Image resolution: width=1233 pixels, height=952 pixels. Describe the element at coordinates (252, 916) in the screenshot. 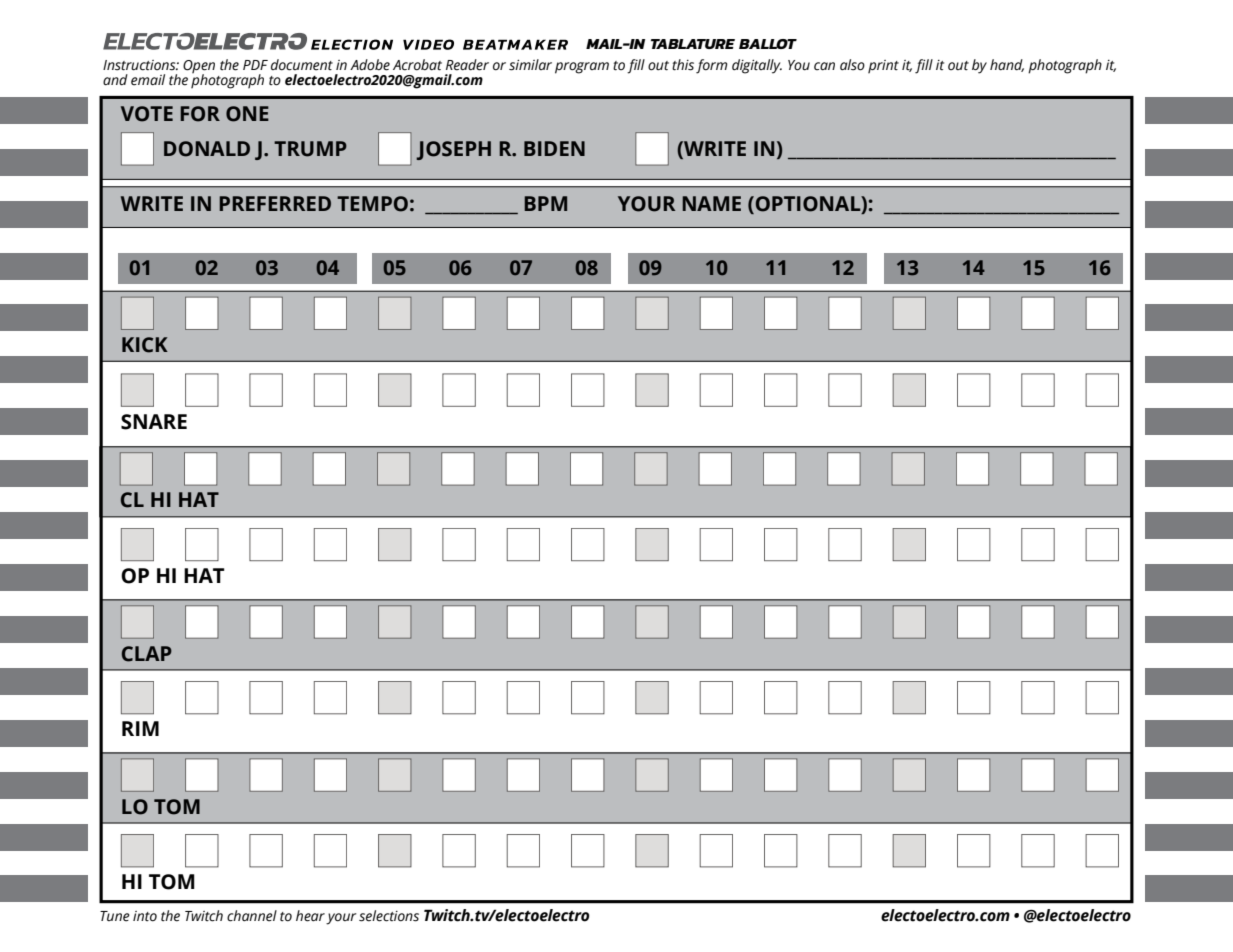

I see `channel` at that location.
